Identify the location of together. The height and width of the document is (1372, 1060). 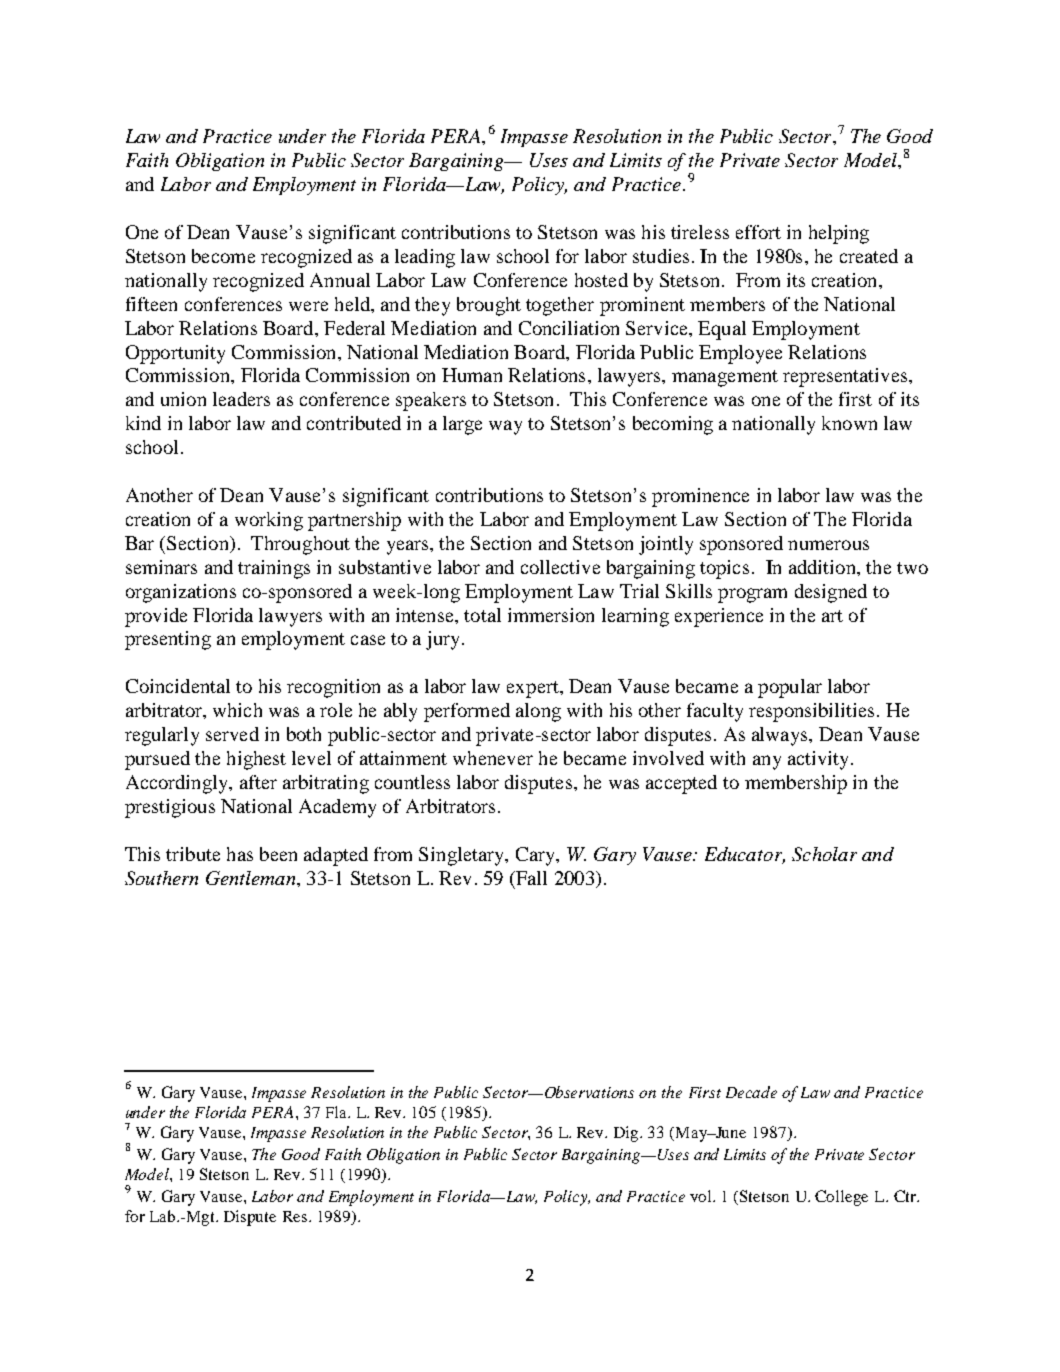
(560, 306).
